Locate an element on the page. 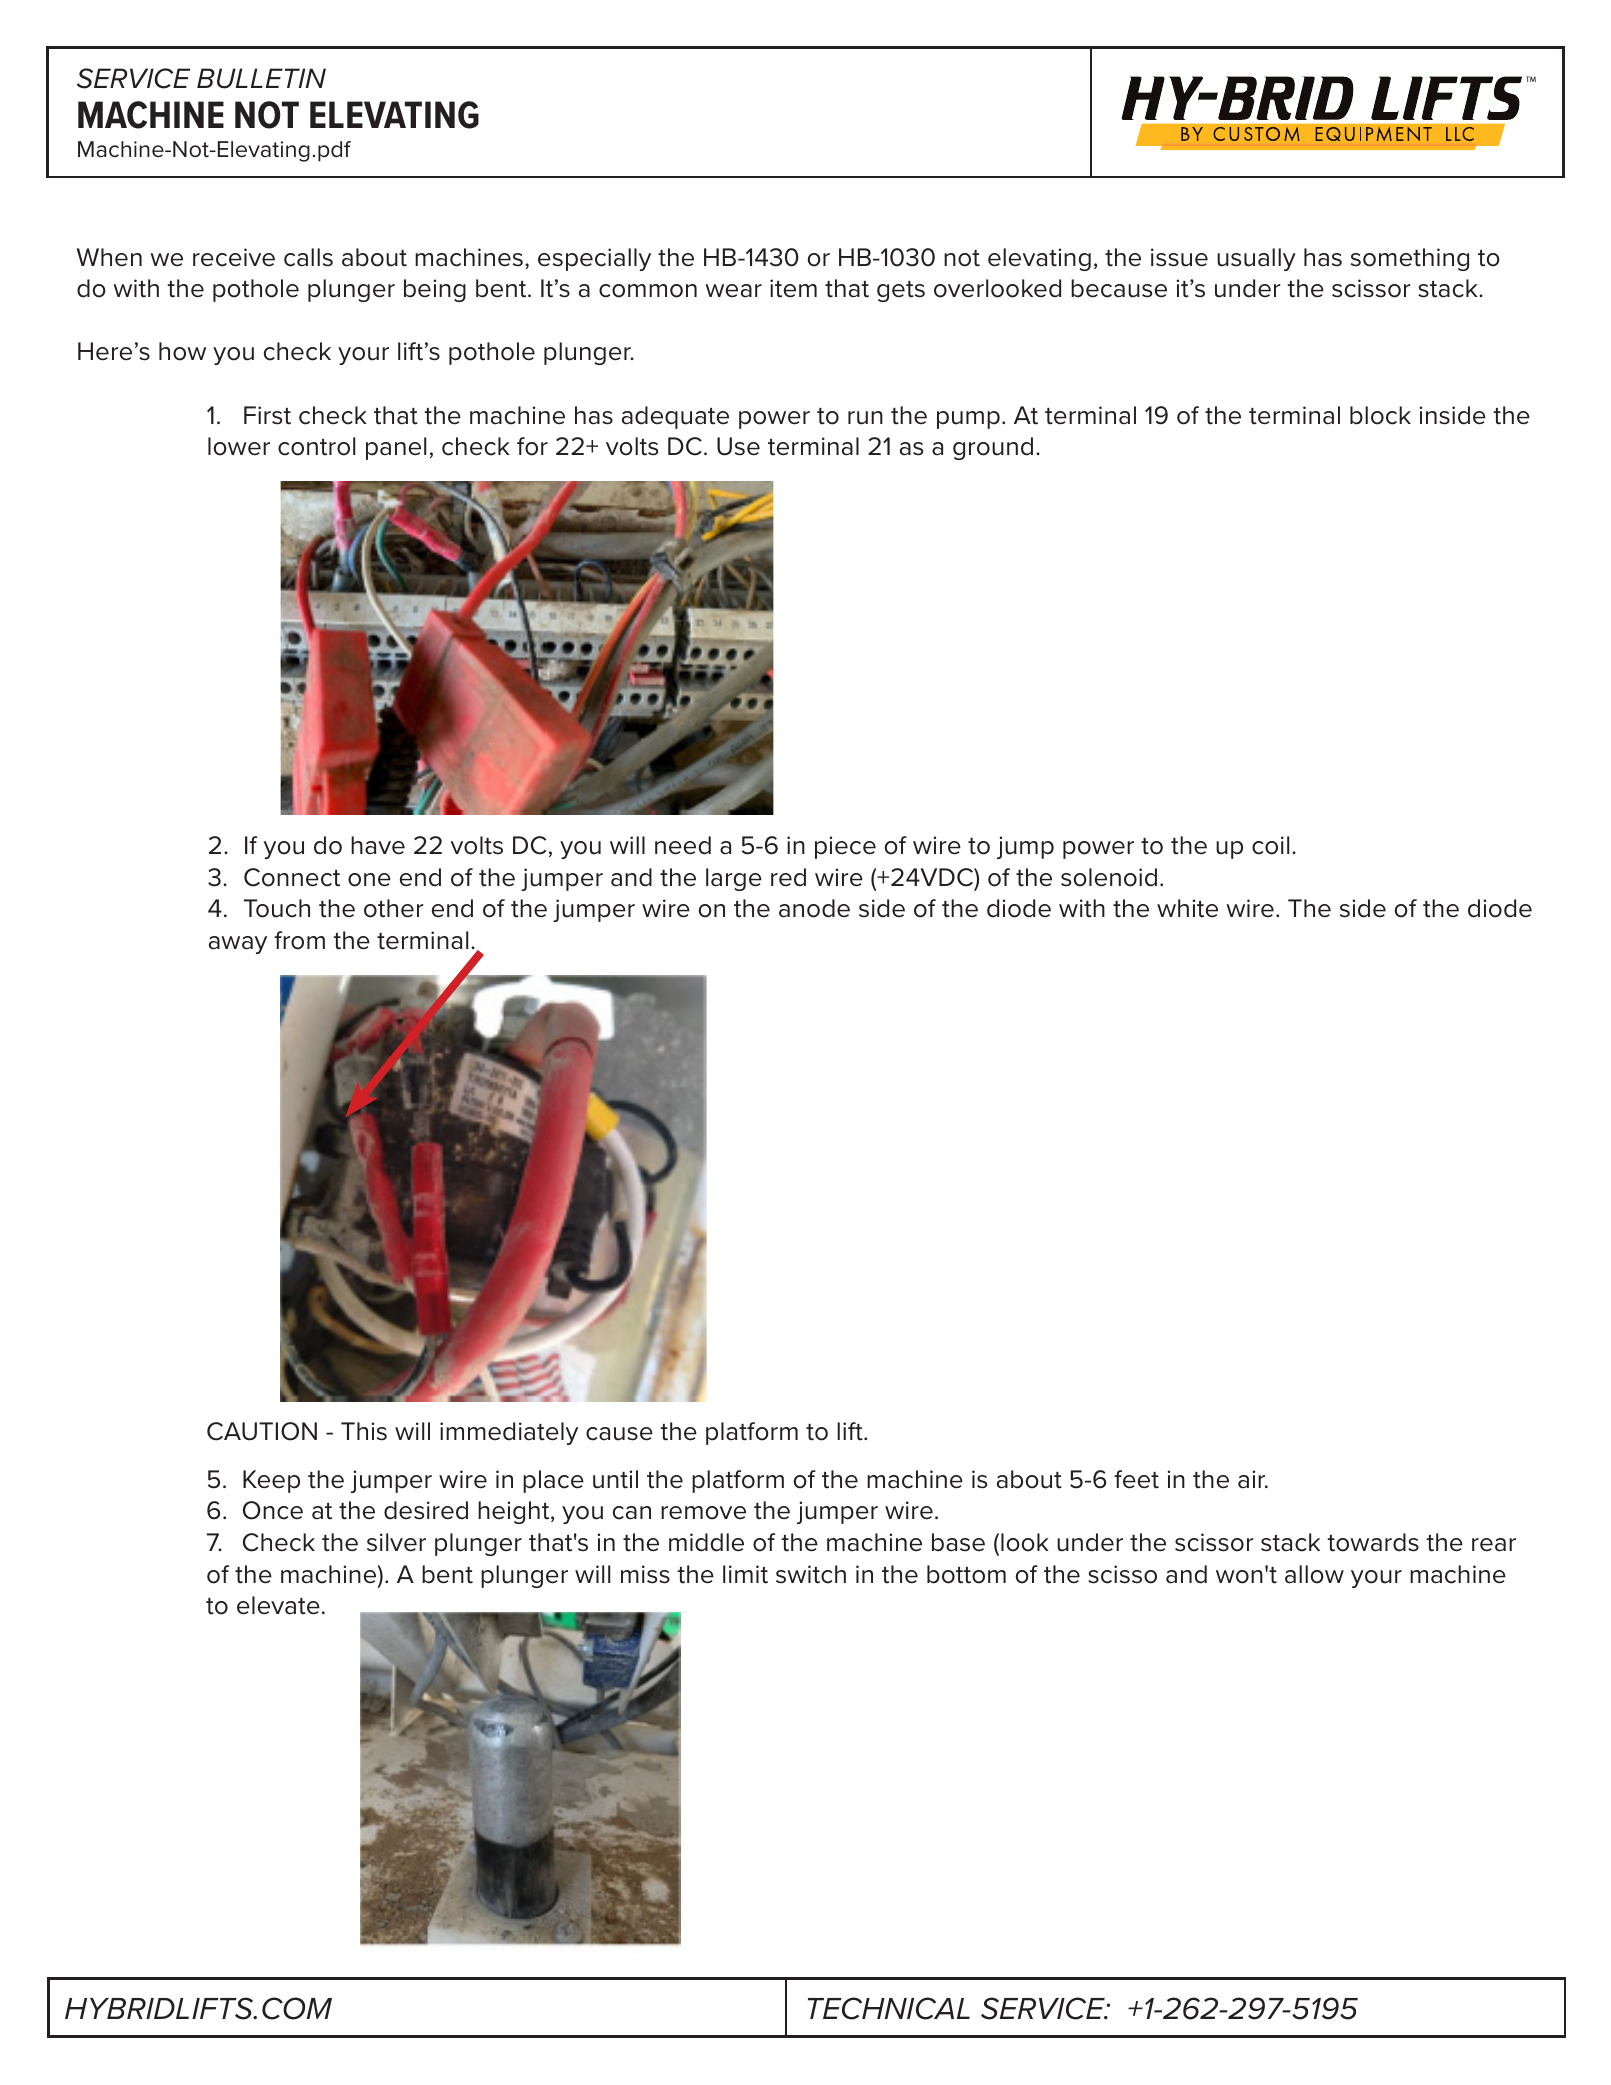 The width and height of the page is (1611, 2085). elevate is located at coordinates (278, 1605).
